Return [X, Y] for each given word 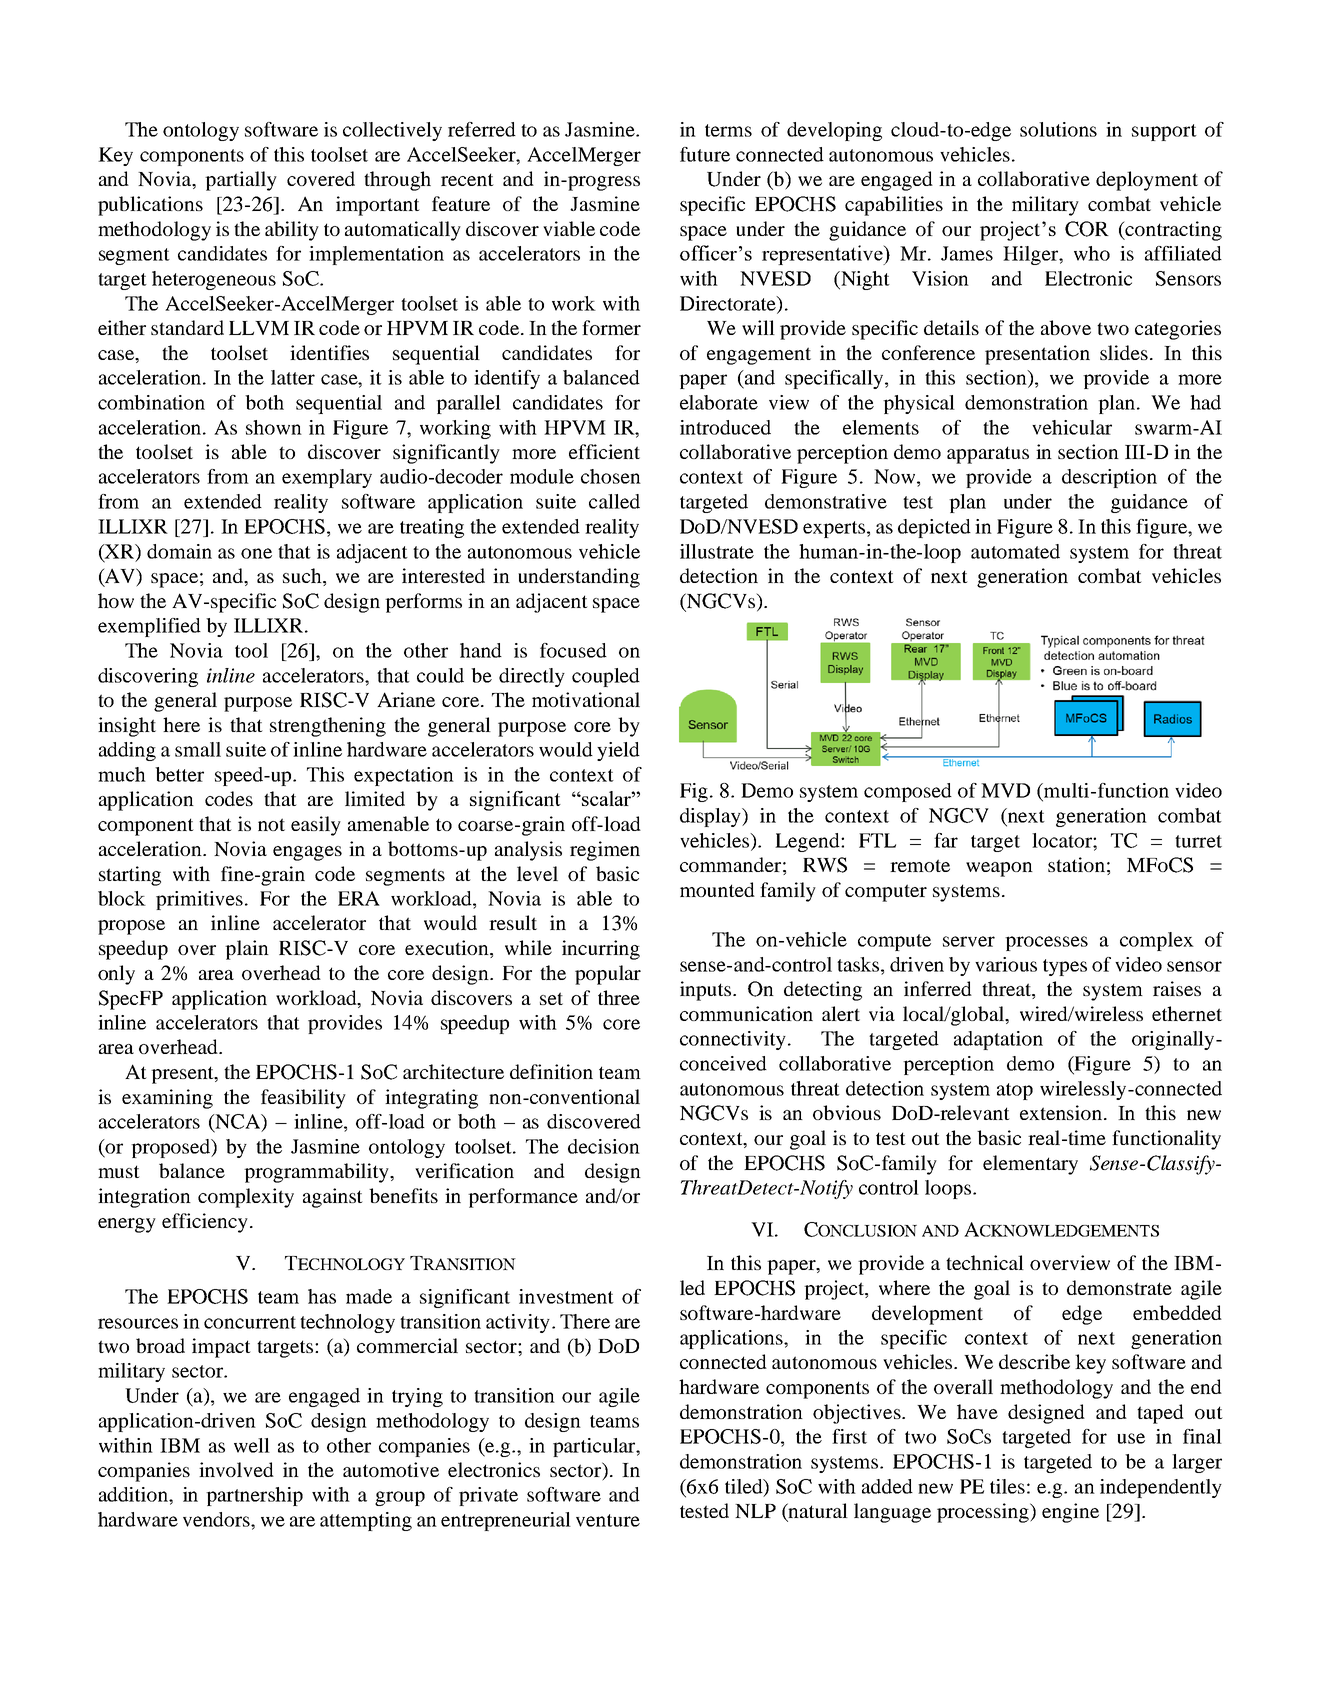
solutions [1058, 129]
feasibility [303, 1099]
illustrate [717, 551]
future [705, 154]
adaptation [998, 1040]
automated [1015, 551]
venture [608, 1520]
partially [241, 181]
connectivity [733, 1040]
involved [236, 1469]
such [303, 577]
